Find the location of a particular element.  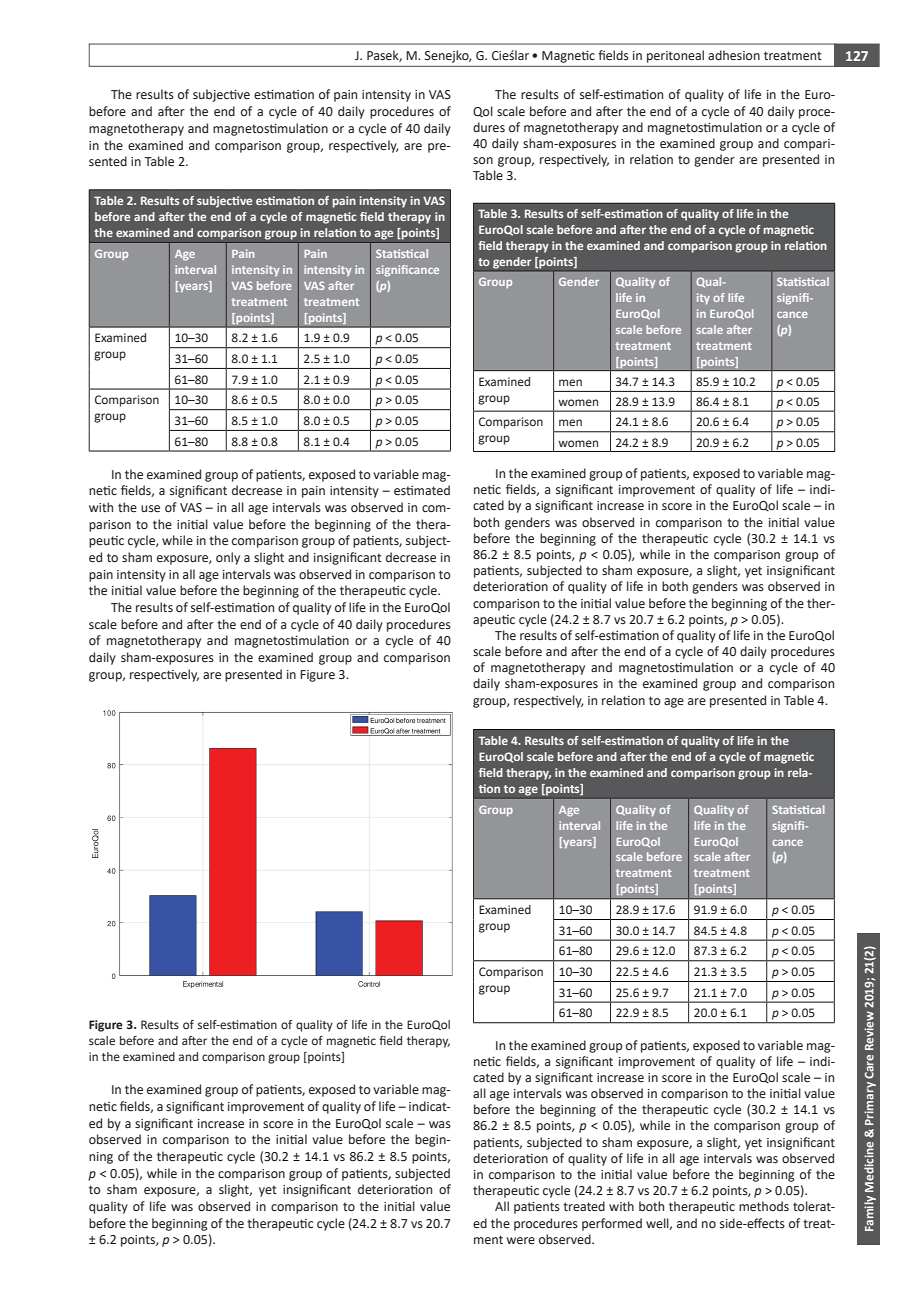

methods is located at coordinates (764, 1206).
